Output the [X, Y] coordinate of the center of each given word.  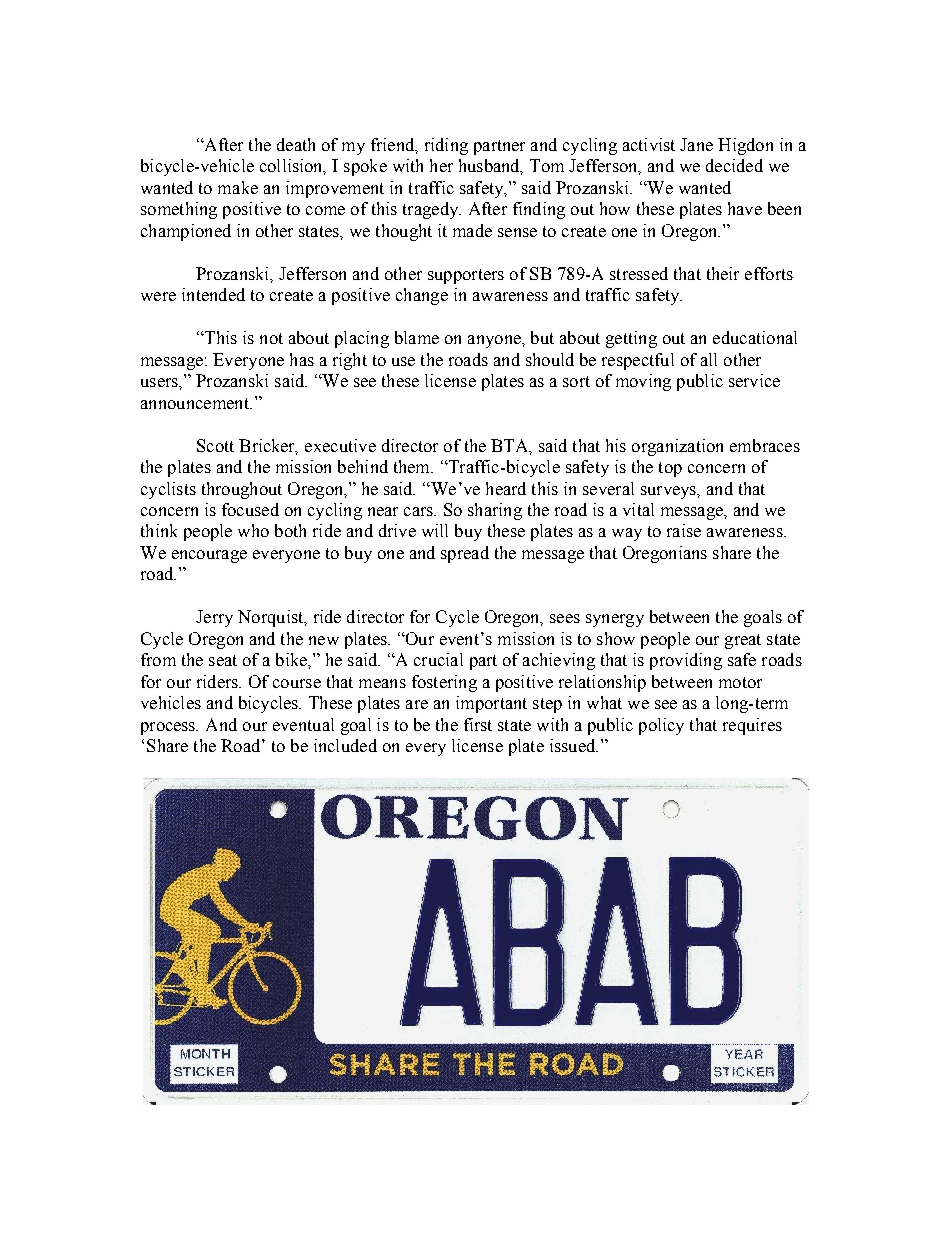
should [550, 359]
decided [734, 165]
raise [684, 530]
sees [565, 618]
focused [250, 509]
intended [213, 294]
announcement [196, 403]
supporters [466, 276]
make [238, 187]
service [754, 380]
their [723, 273]
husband [491, 167]
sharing [495, 511]
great [743, 641]
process [169, 728]
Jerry [214, 618]
